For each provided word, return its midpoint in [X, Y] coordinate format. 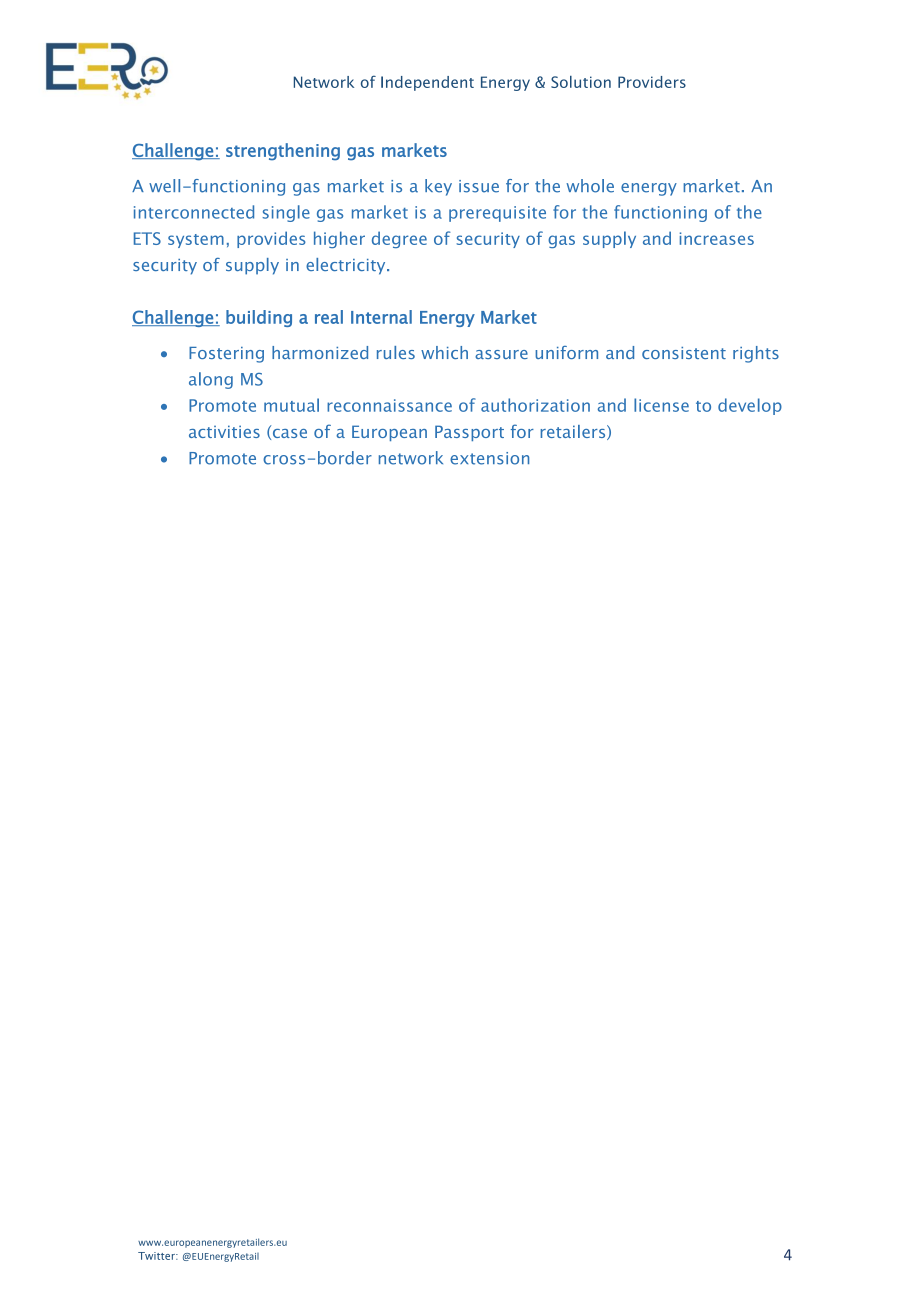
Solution [581, 82]
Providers [652, 82]
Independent [427, 83]
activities [224, 431]
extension [489, 458]
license [661, 405]
